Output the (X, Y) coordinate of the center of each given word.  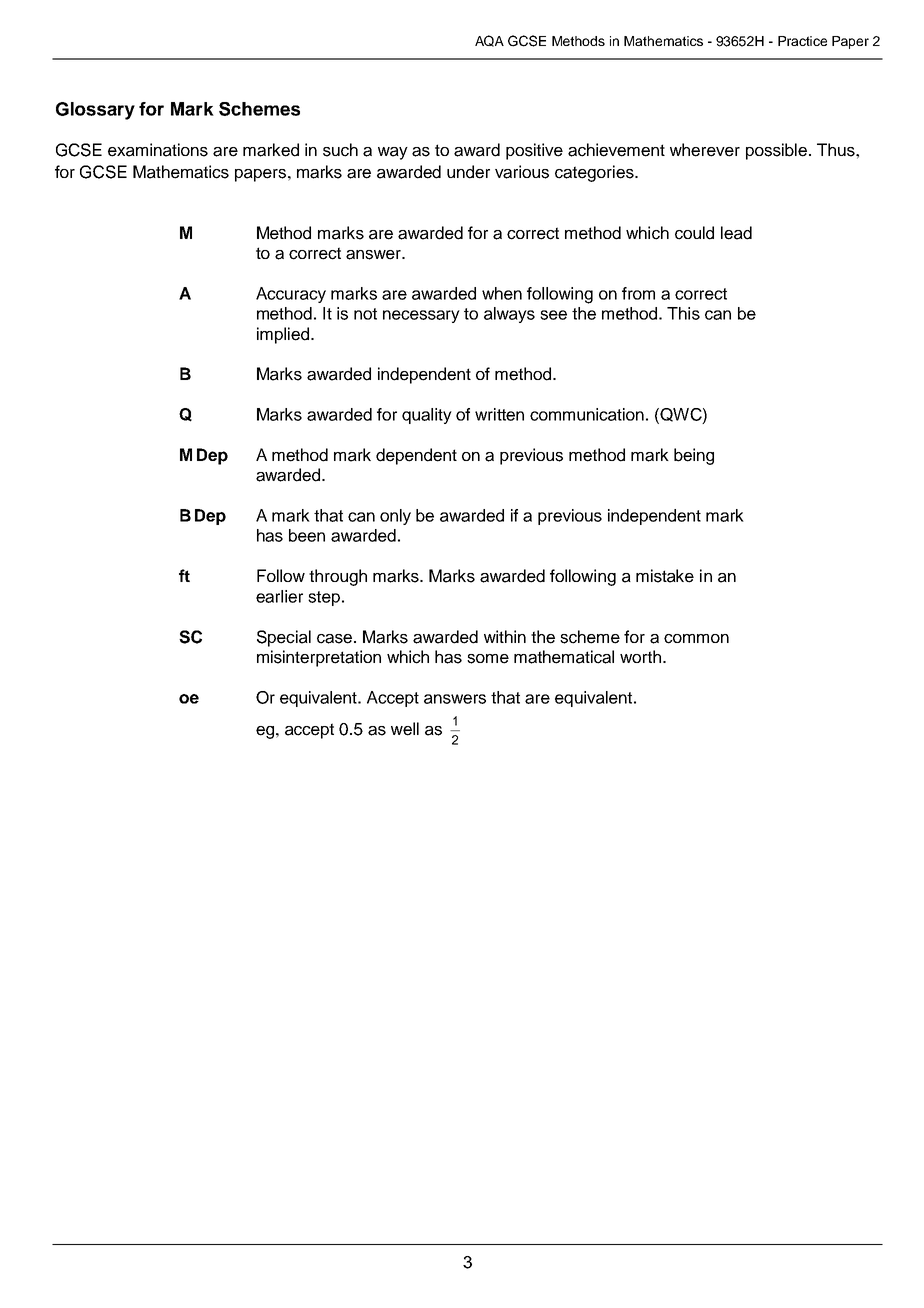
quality (427, 416)
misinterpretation (319, 658)
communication (587, 414)
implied (283, 335)
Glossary (95, 111)
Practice (802, 41)
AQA (489, 41)
